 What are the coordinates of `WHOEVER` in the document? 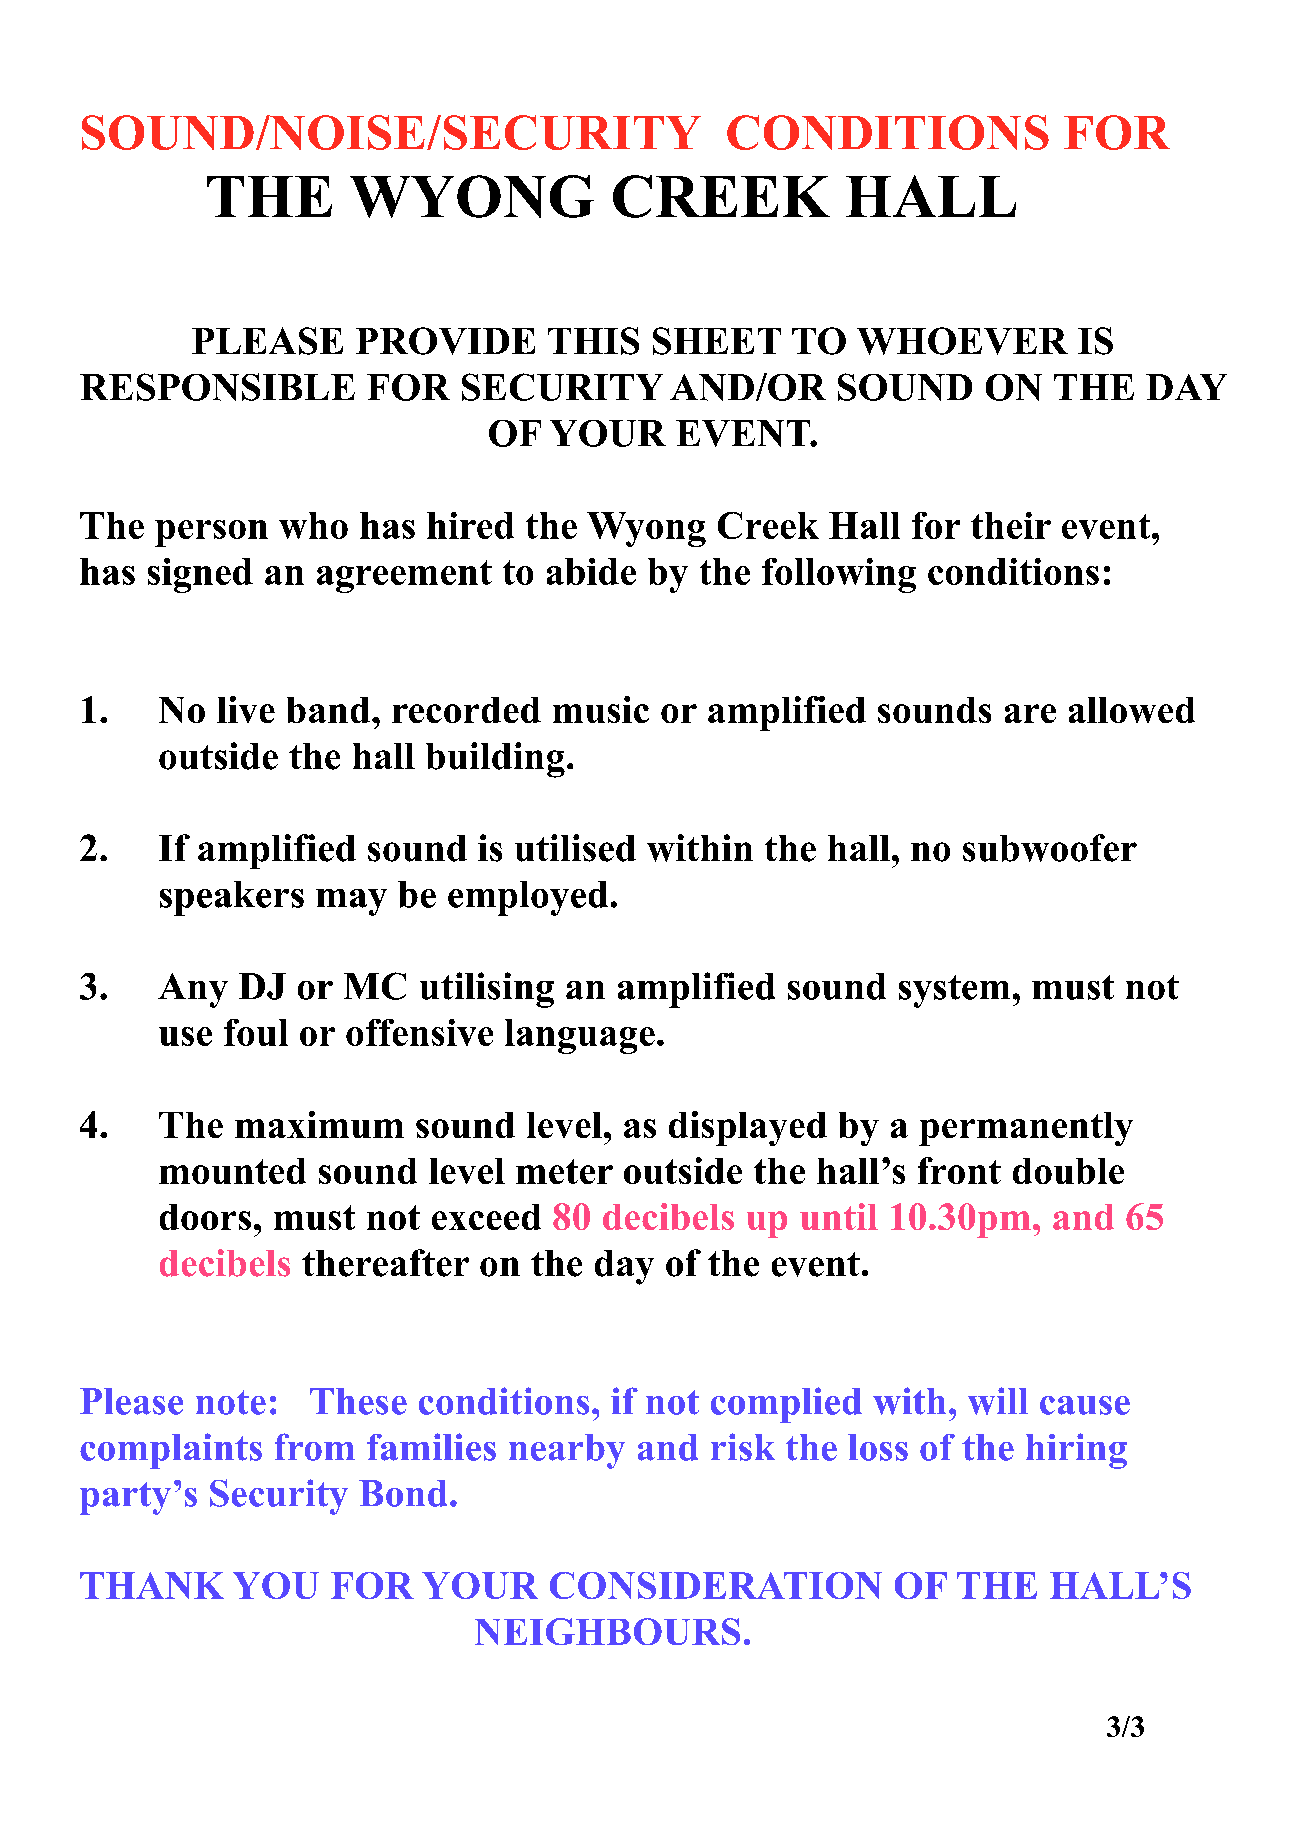 It's located at (962, 341).
